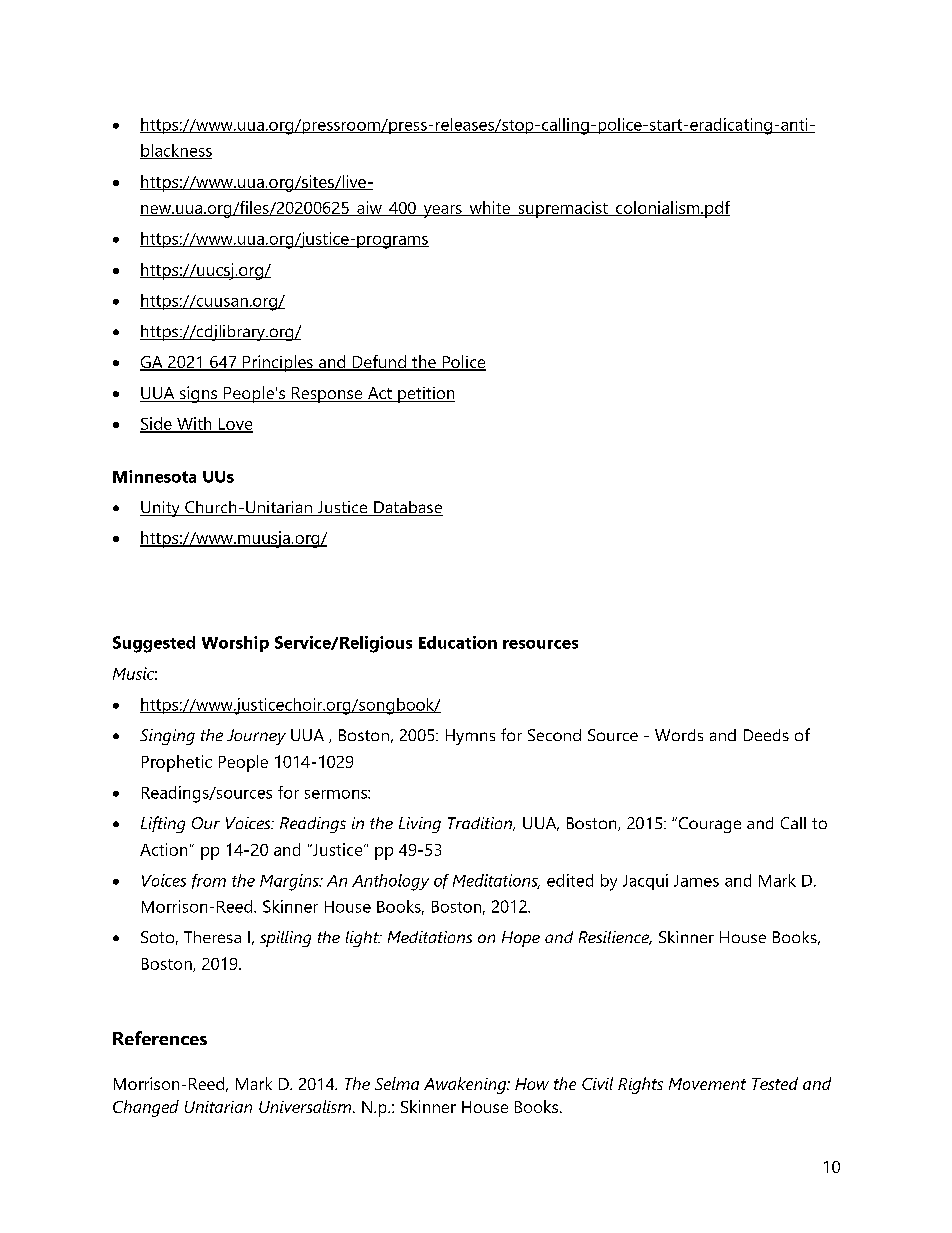 The height and width of the document is (1233, 952). Describe the element at coordinates (707, 1084) in the document. I see `Movement` at that location.
